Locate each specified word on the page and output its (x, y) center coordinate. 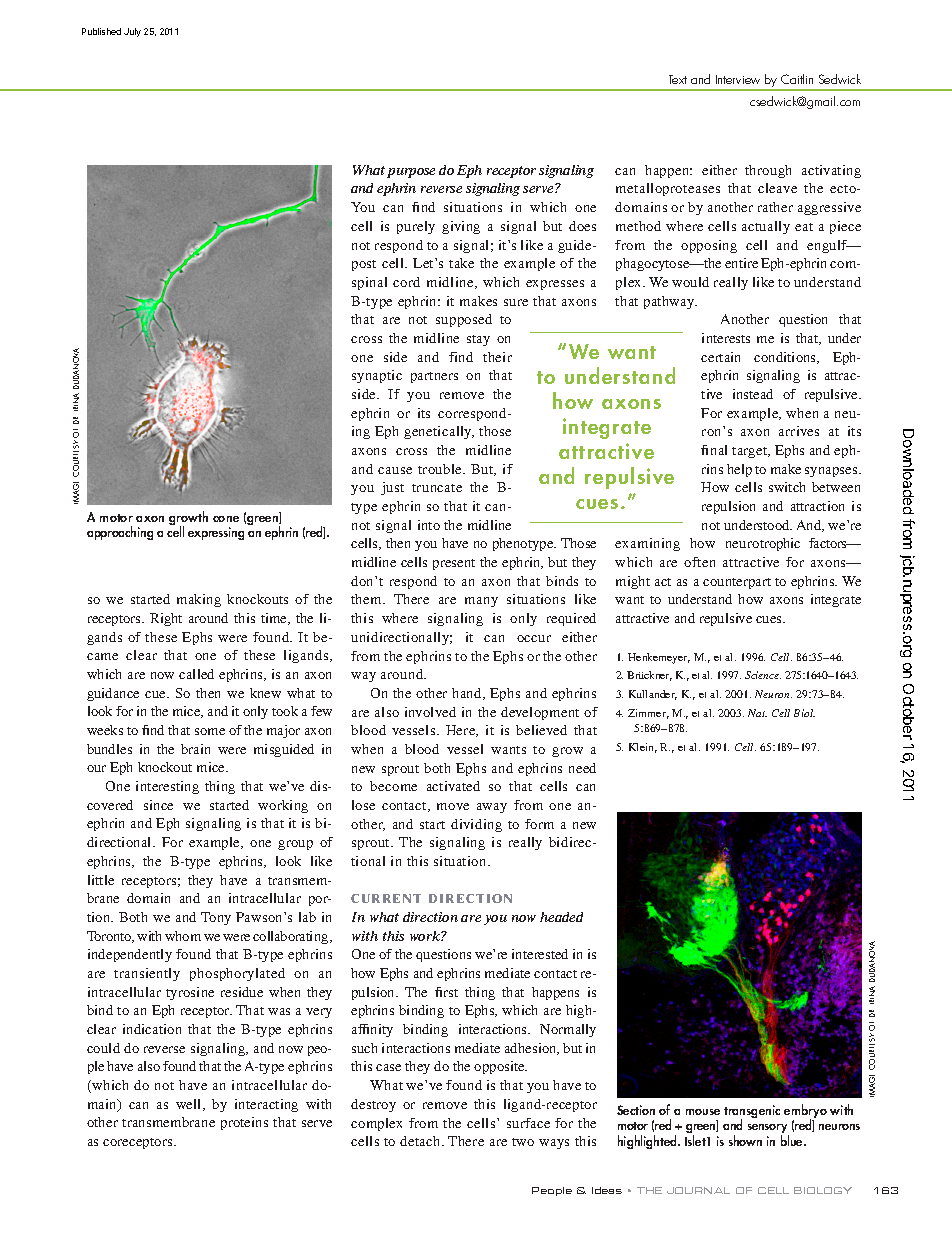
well (190, 1105)
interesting (167, 787)
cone (226, 519)
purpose (411, 173)
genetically (439, 432)
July (132, 32)
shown (745, 1140)
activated (453, 786)
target (751, 452)
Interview (738, 79)
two (523, 1142)
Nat (757, 713)
